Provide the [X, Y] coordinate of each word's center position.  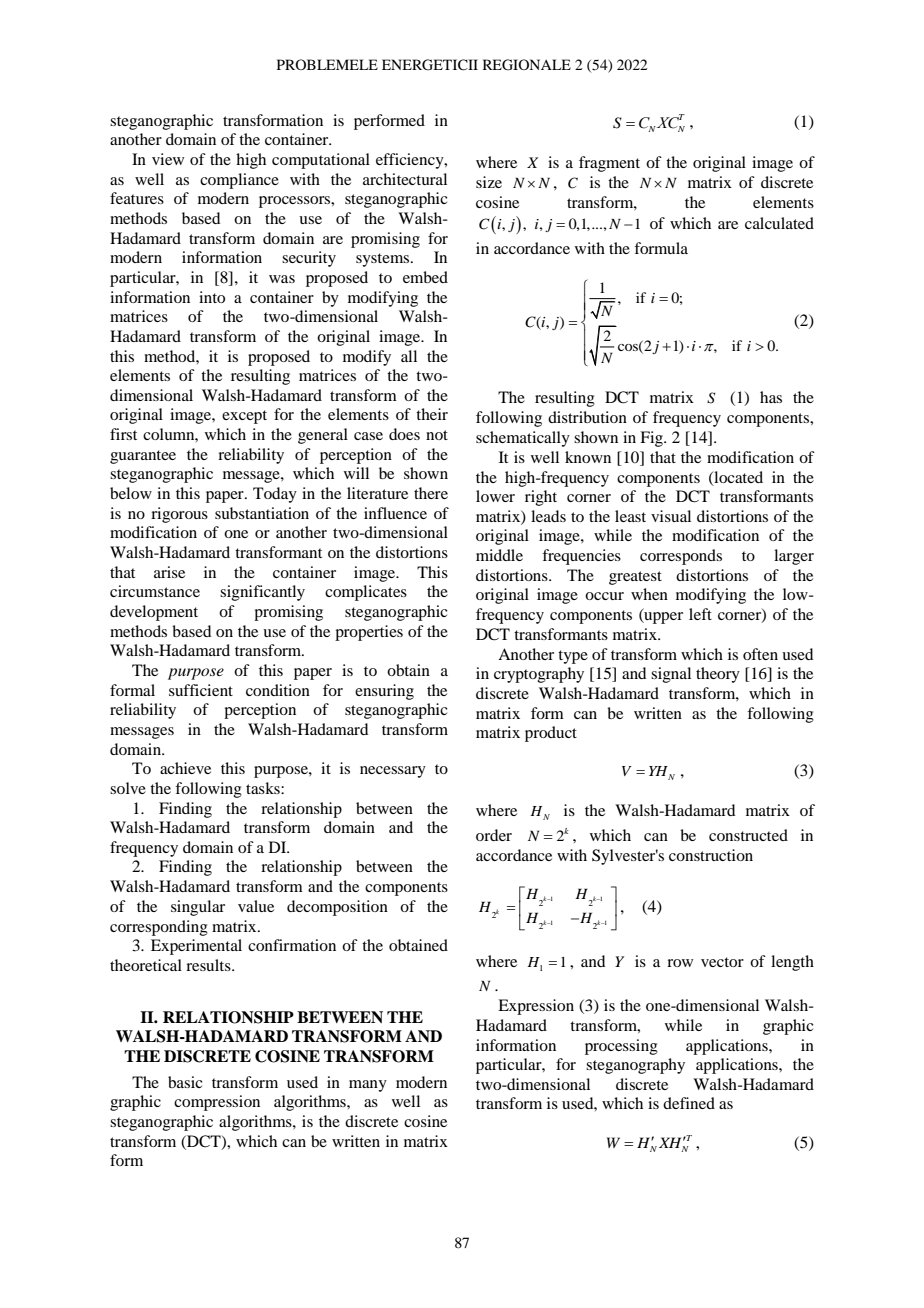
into [212, 297]
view [168, 159]
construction [711, 855]
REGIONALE [527, 65]
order [494, 835]
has [771, 397]
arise [169, 572]
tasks [264, 788]
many [368, 1086]
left [700, 614]
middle [499, 555]
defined [689, 1103]
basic [185, 1082]
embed [425, 277]
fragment [609, 164]
